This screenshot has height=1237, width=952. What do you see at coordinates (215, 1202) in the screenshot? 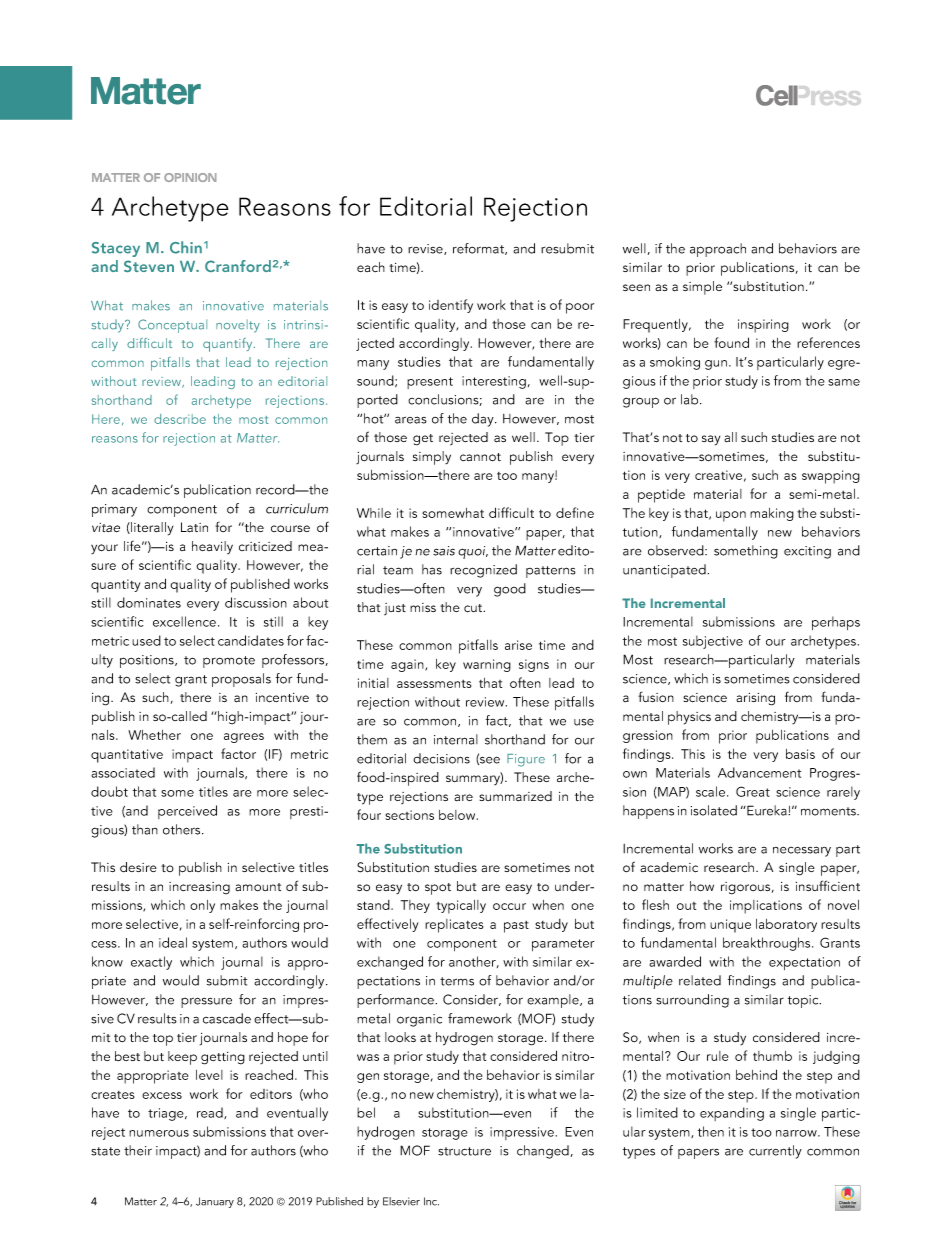
I see `January` at bounding box center [215, 1202].
